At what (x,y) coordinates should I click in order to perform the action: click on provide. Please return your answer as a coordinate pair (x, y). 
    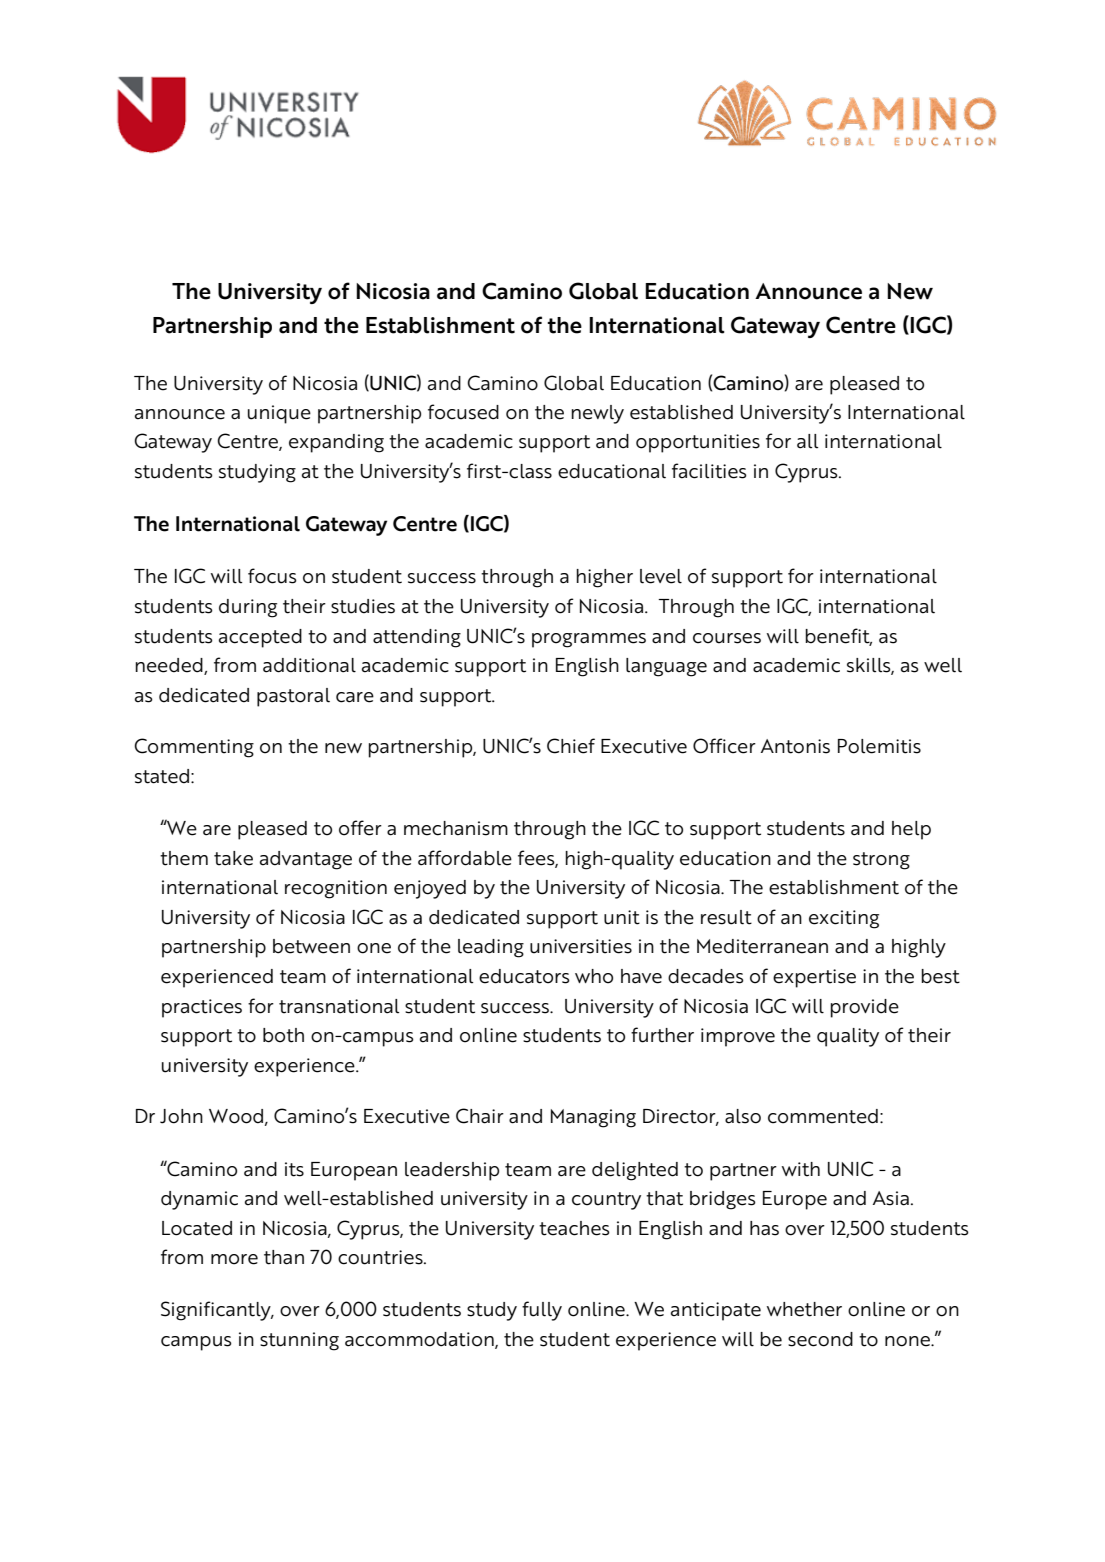
    Looking at the image, I should click on (865, 1008).
